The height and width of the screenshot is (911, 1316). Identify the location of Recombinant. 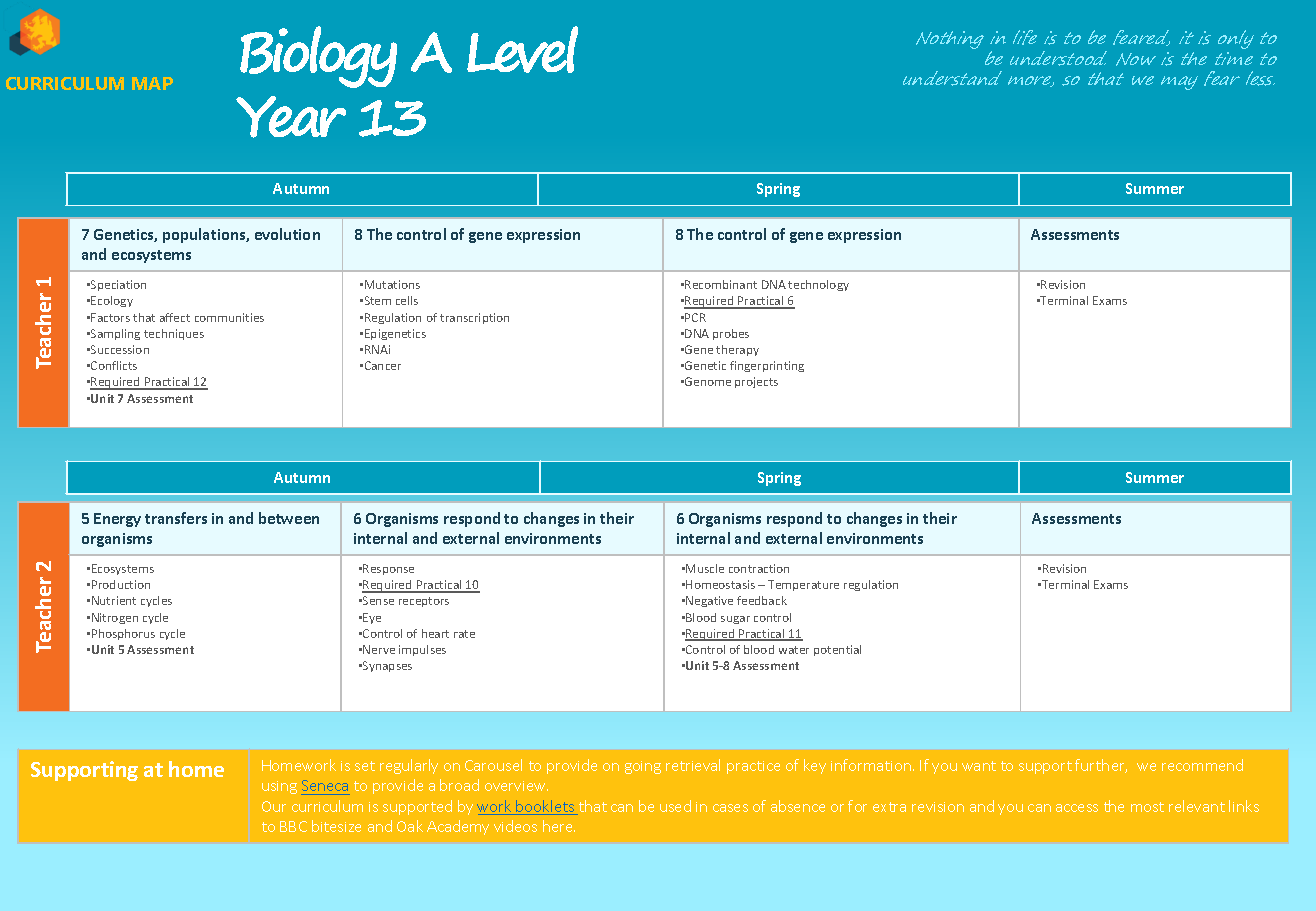
(721, 284).
